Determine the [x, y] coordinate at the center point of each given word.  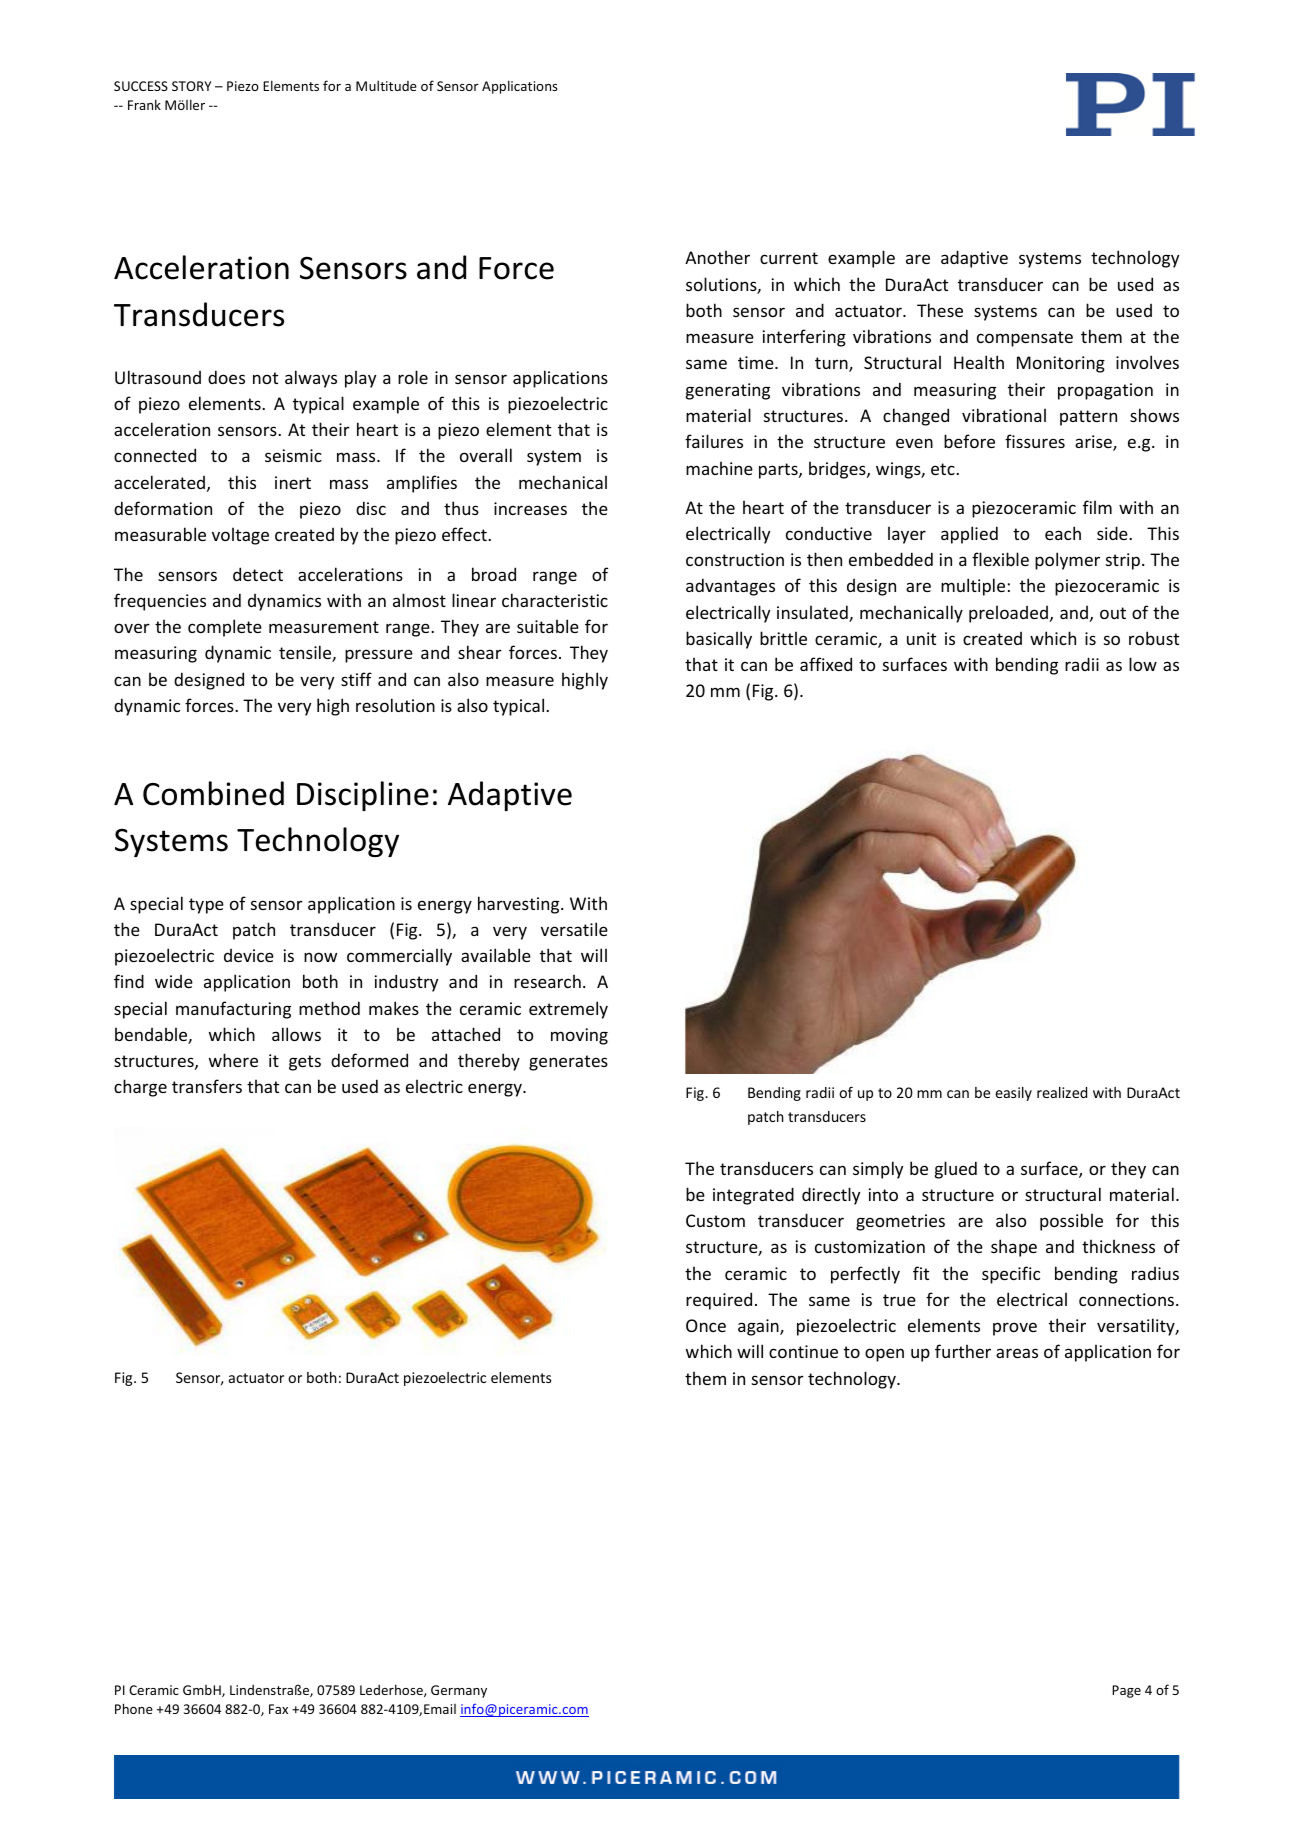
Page [1126, 1691]
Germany [459, 1691]
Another [717, 257]
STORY [191, 86]
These [940, 310]
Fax [278, 1709]
